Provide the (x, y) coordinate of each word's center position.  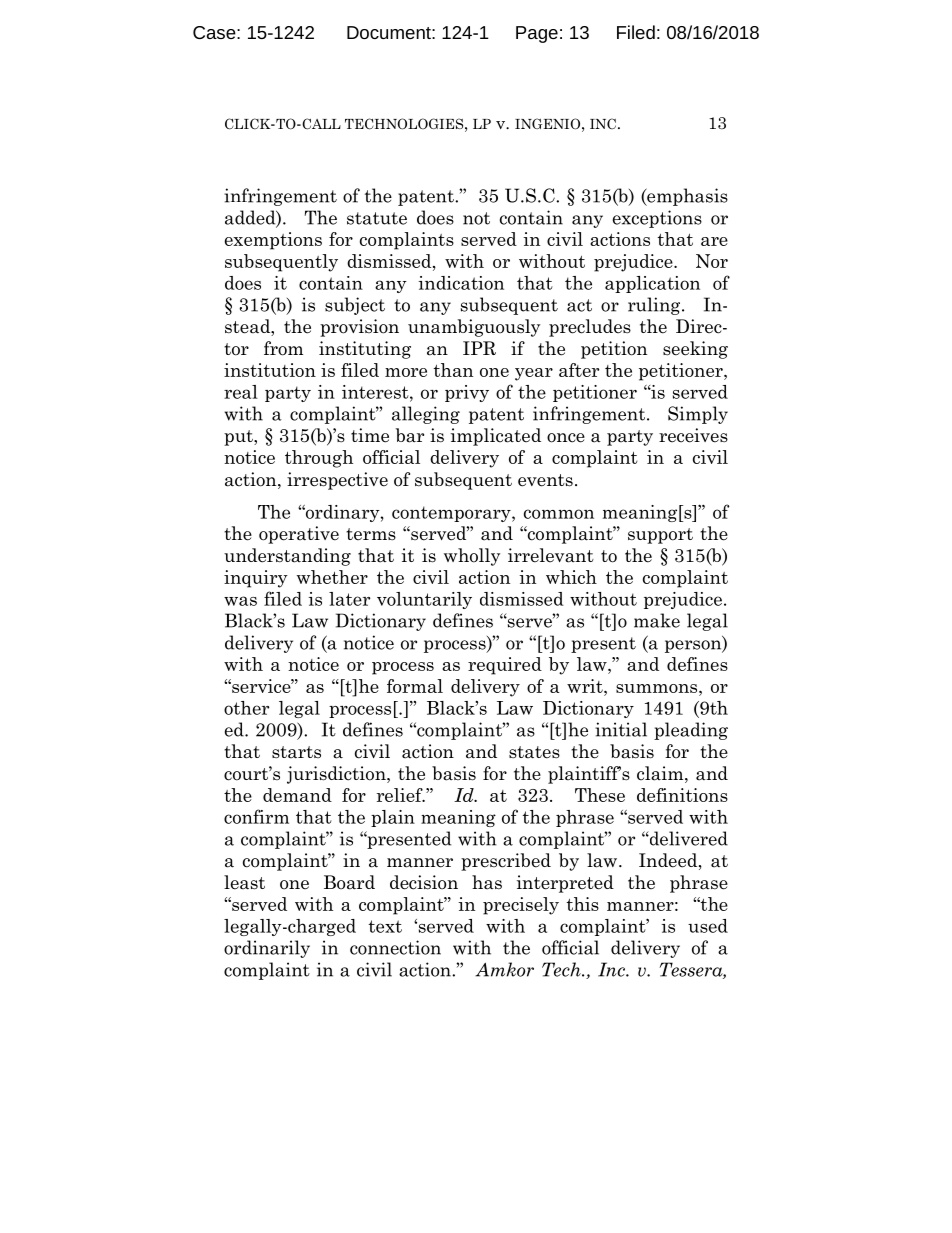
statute (377, 218)
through (319, 459)
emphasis (686, 197)
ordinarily (267, 949)
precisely (521, 906)
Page (537, 34)
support (660, 536)
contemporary (452, 514)
